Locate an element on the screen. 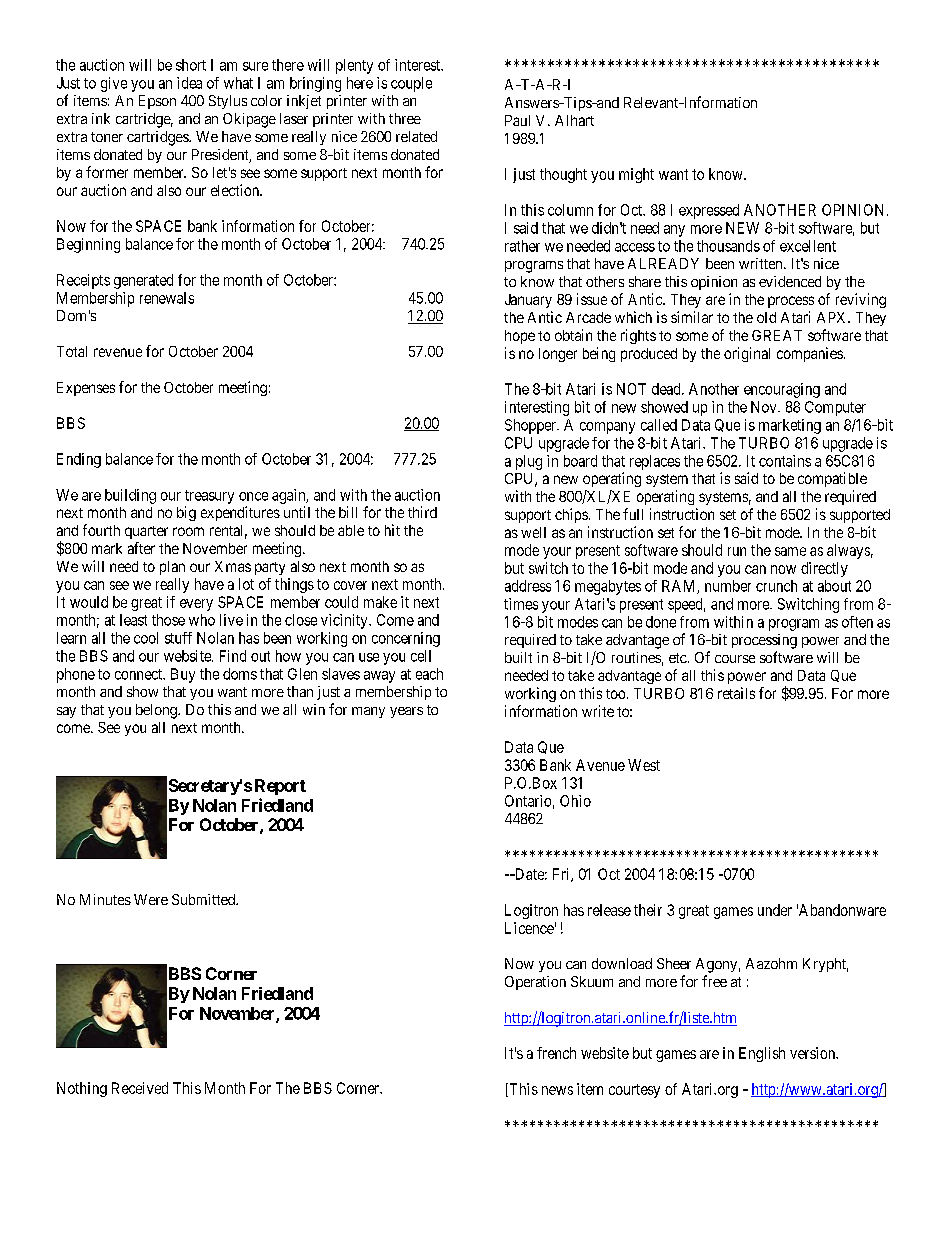 This screenshot has height=1233, width=952. Expenses is located at coordinates (86, 389).
